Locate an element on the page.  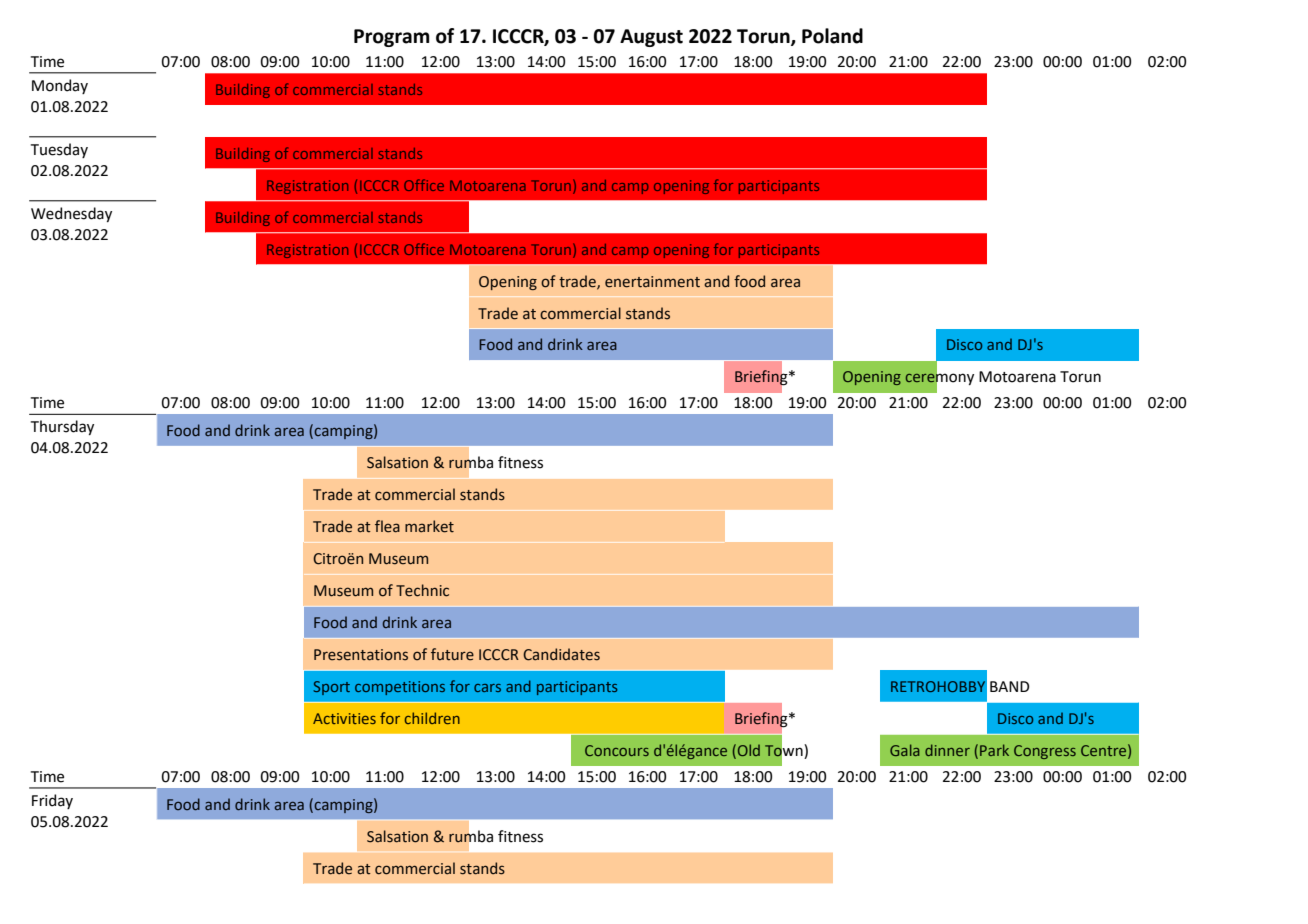
Technic is located at coordinates (422, 590).
